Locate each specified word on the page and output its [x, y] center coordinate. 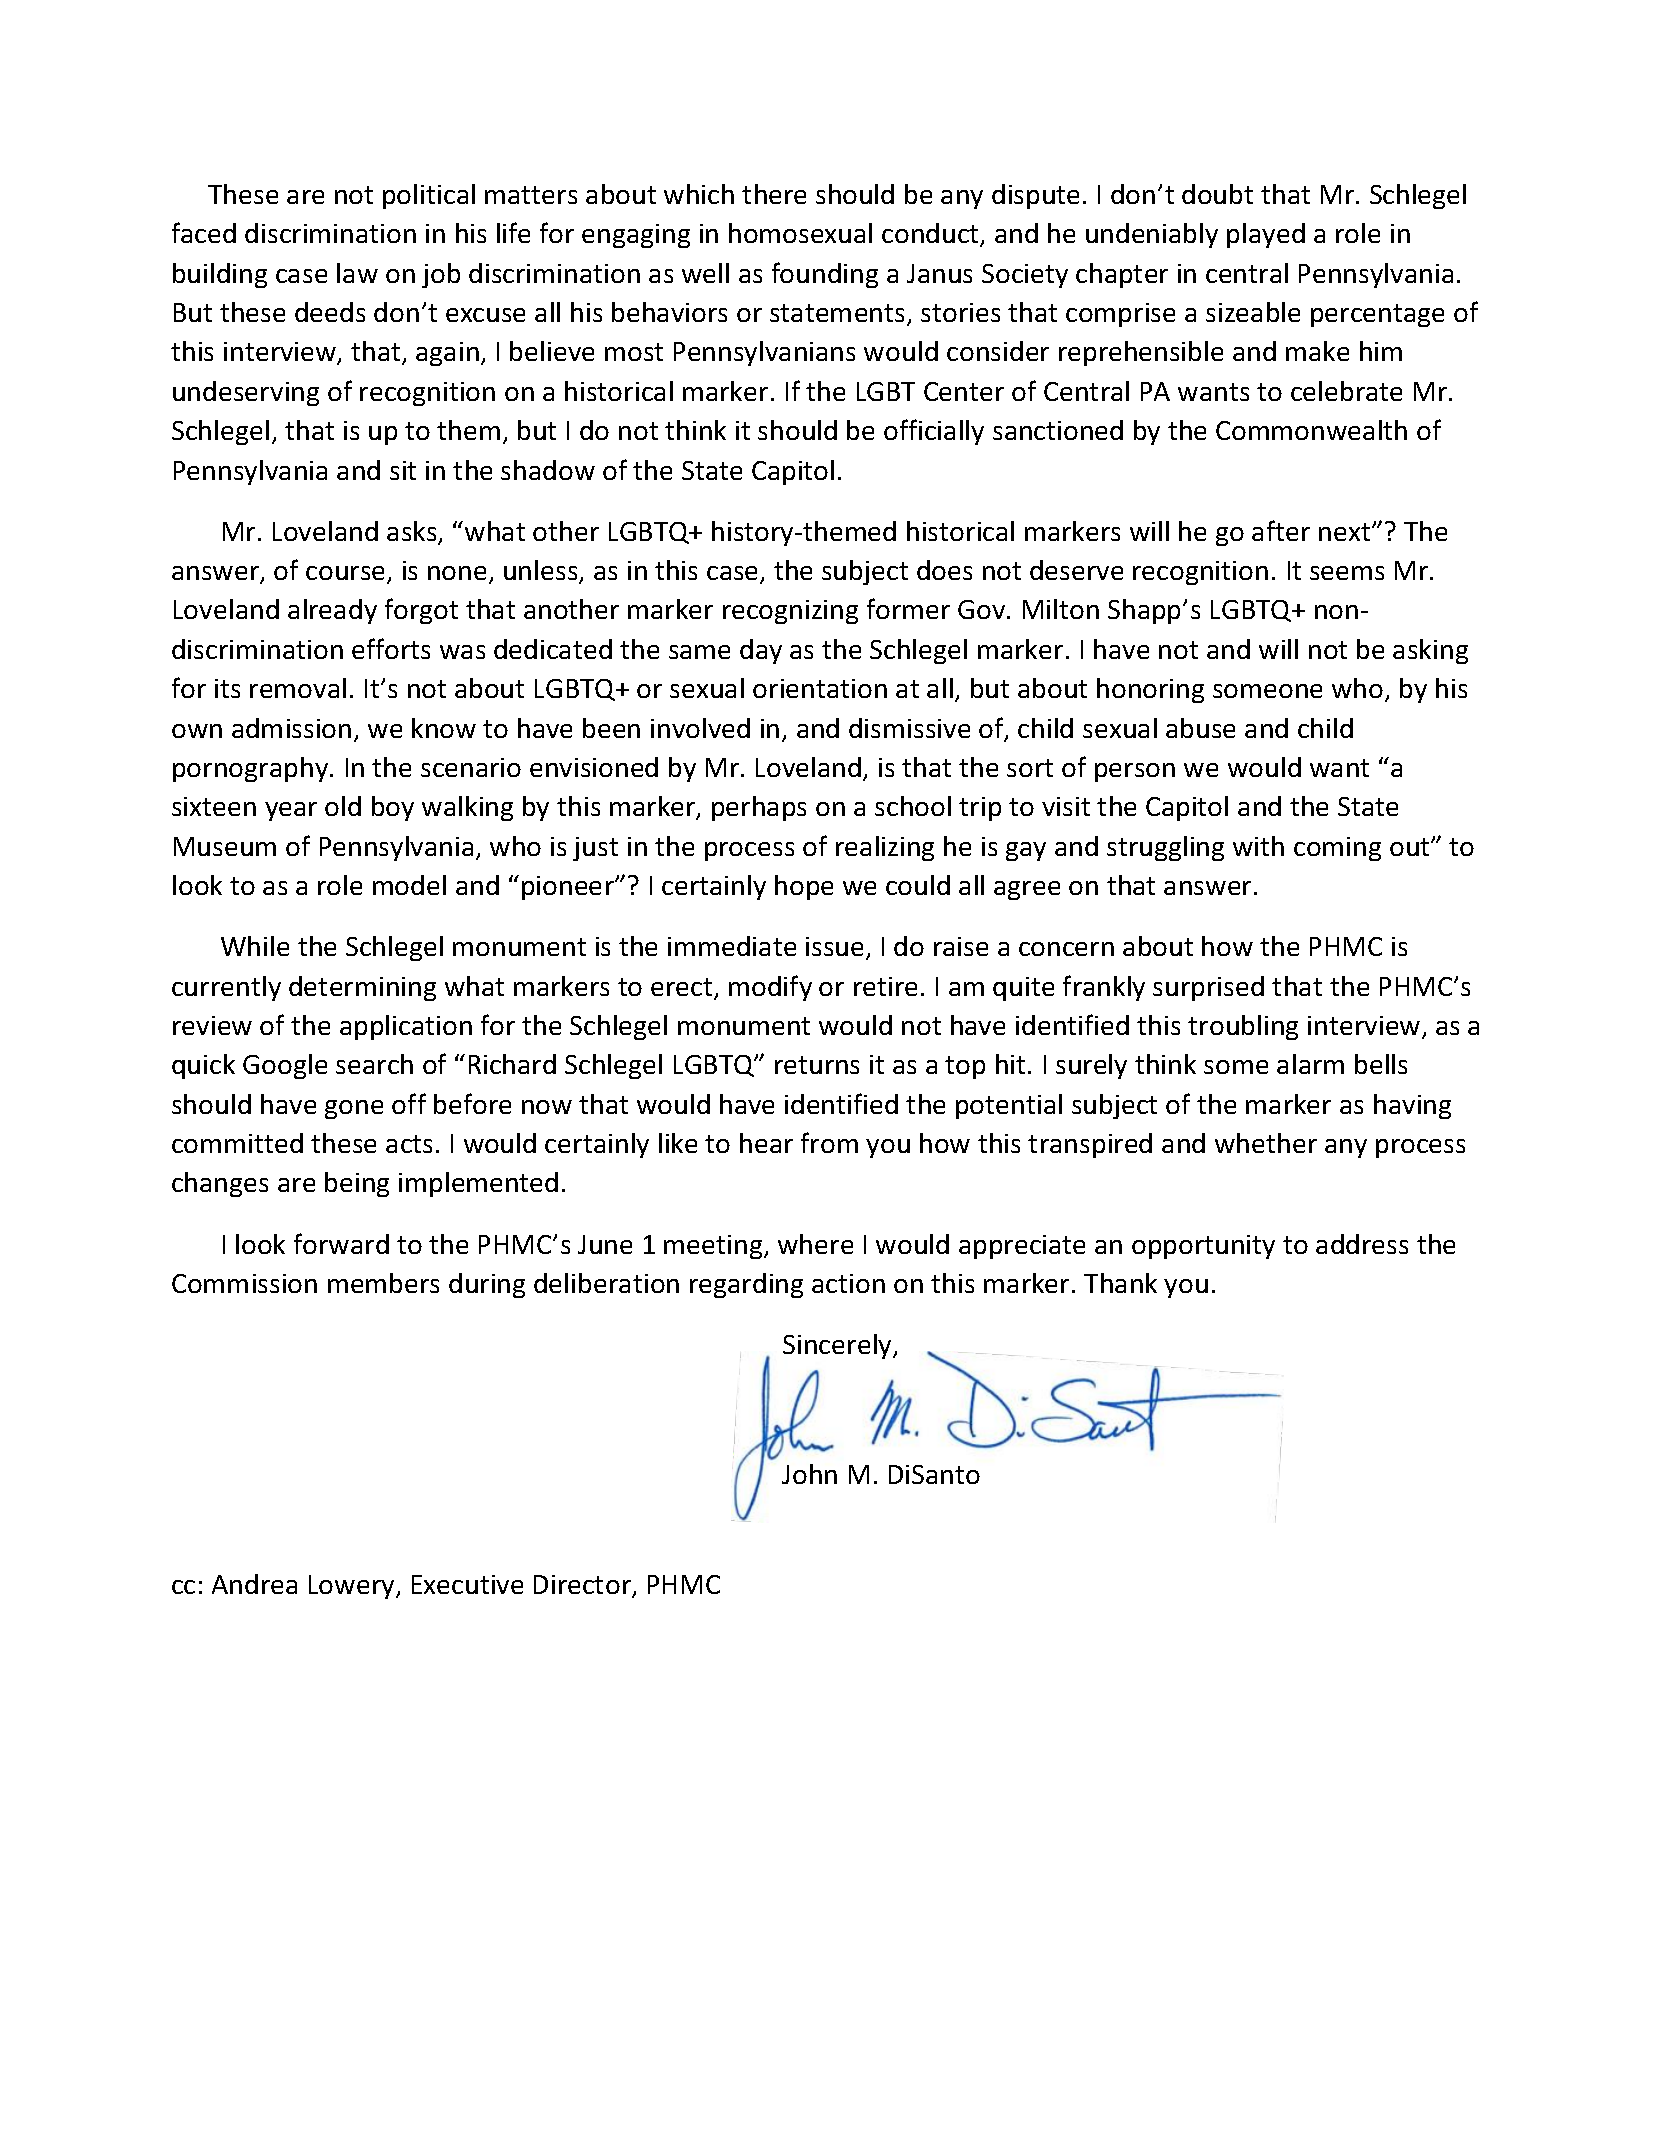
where [815, 1244]
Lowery [353, 1587]
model [409, 885]
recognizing [790, 612]
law [357, 273]
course [347, 574]
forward [341, 1243]
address [1362, 1244]
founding [825, 275]
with [1258, 846]
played [1266, 235]
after [1281, 530]
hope [804, 887]
